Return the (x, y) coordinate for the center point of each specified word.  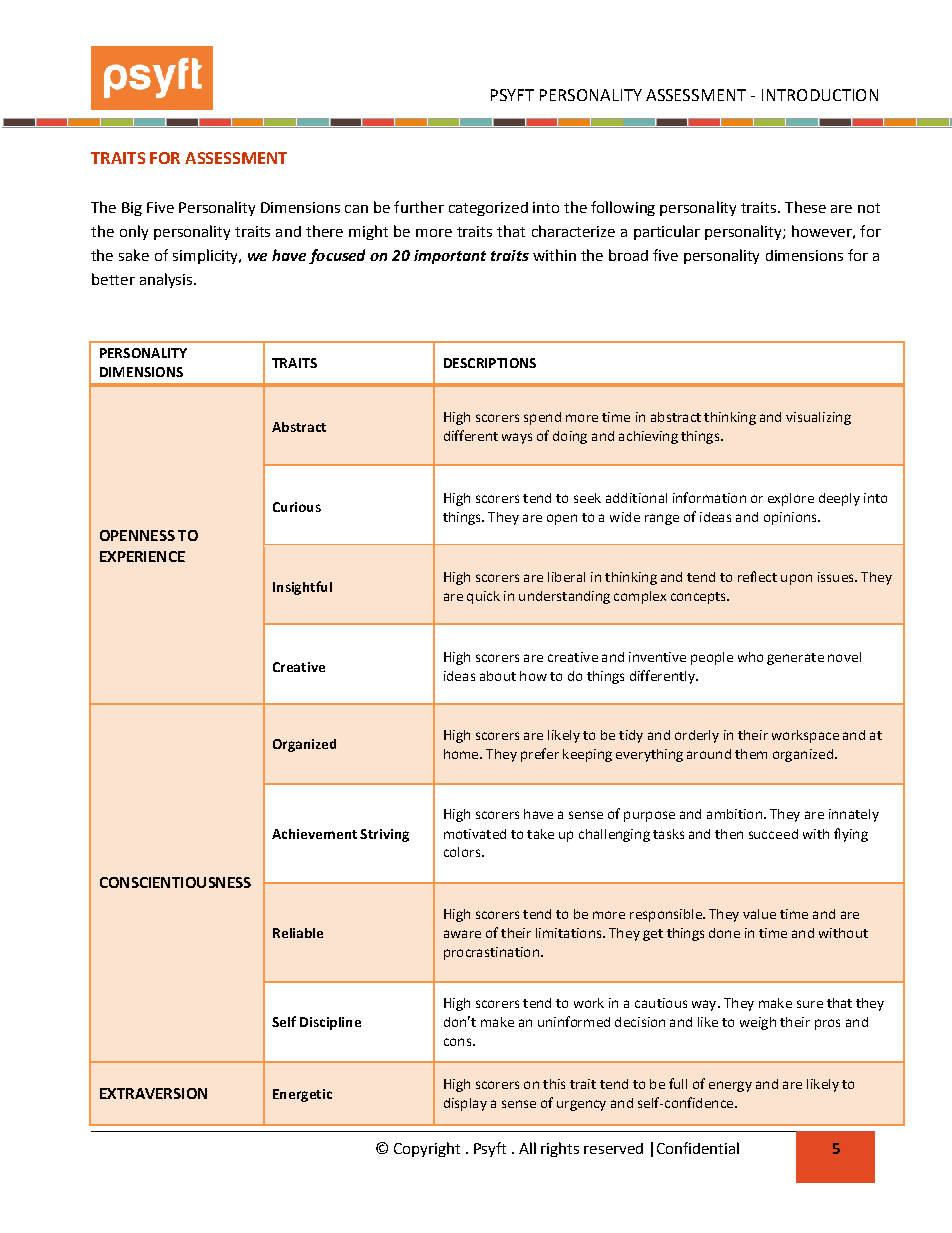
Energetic (302, 1095)
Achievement (314, 834)
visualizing (818, 418)
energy (730, 1086)
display (465, 1104)
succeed (773, 834)
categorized (488, 209)
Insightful (302, 588)
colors (462, 852)
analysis (167, 280)
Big (132, 209)
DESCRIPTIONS (490, 363)
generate (795, 659)
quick (483, 597)
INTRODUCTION (820, 95)
